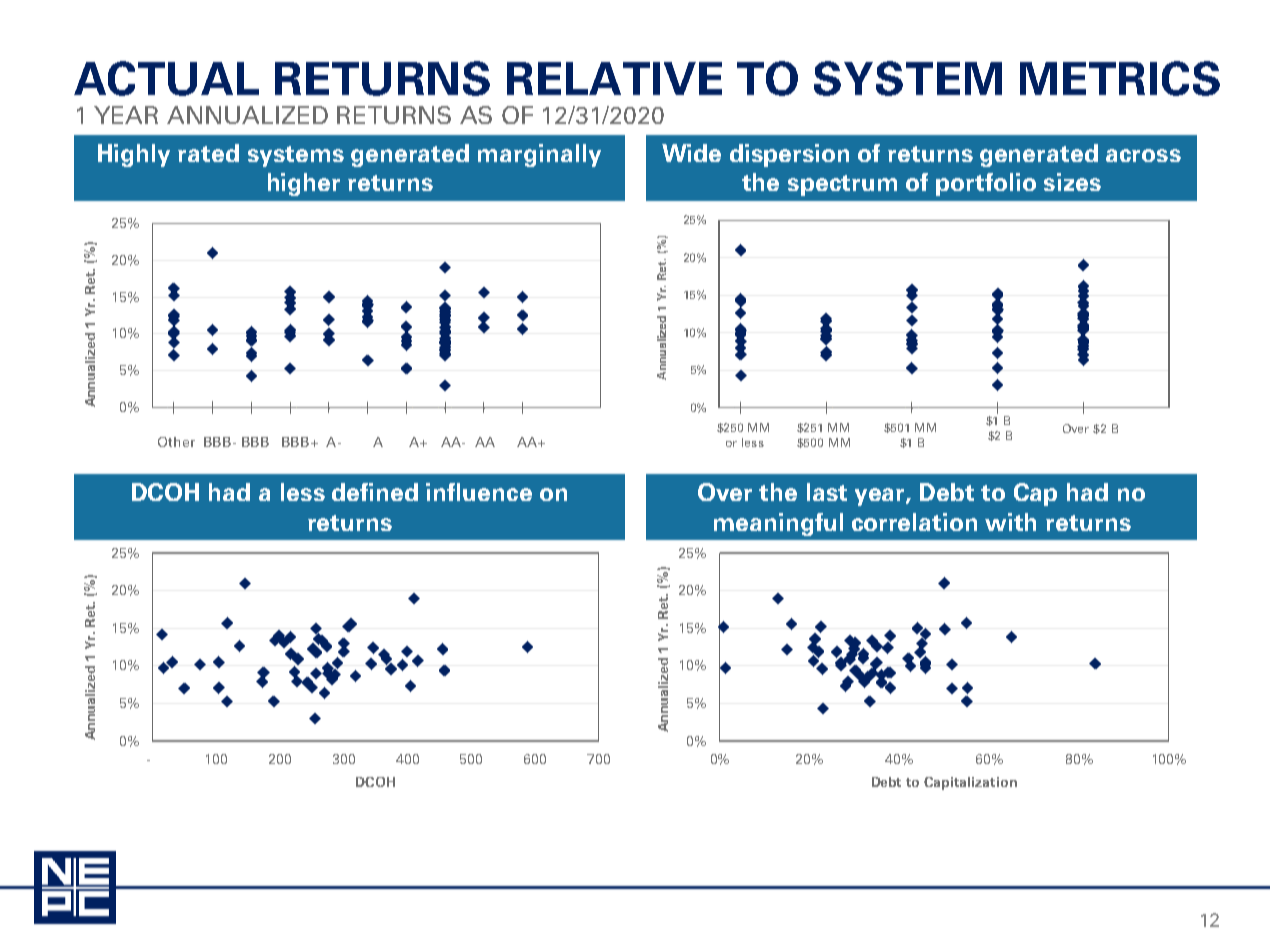 The image size is (1270, 952). I want to click on meaningful, so click(778, 524).
